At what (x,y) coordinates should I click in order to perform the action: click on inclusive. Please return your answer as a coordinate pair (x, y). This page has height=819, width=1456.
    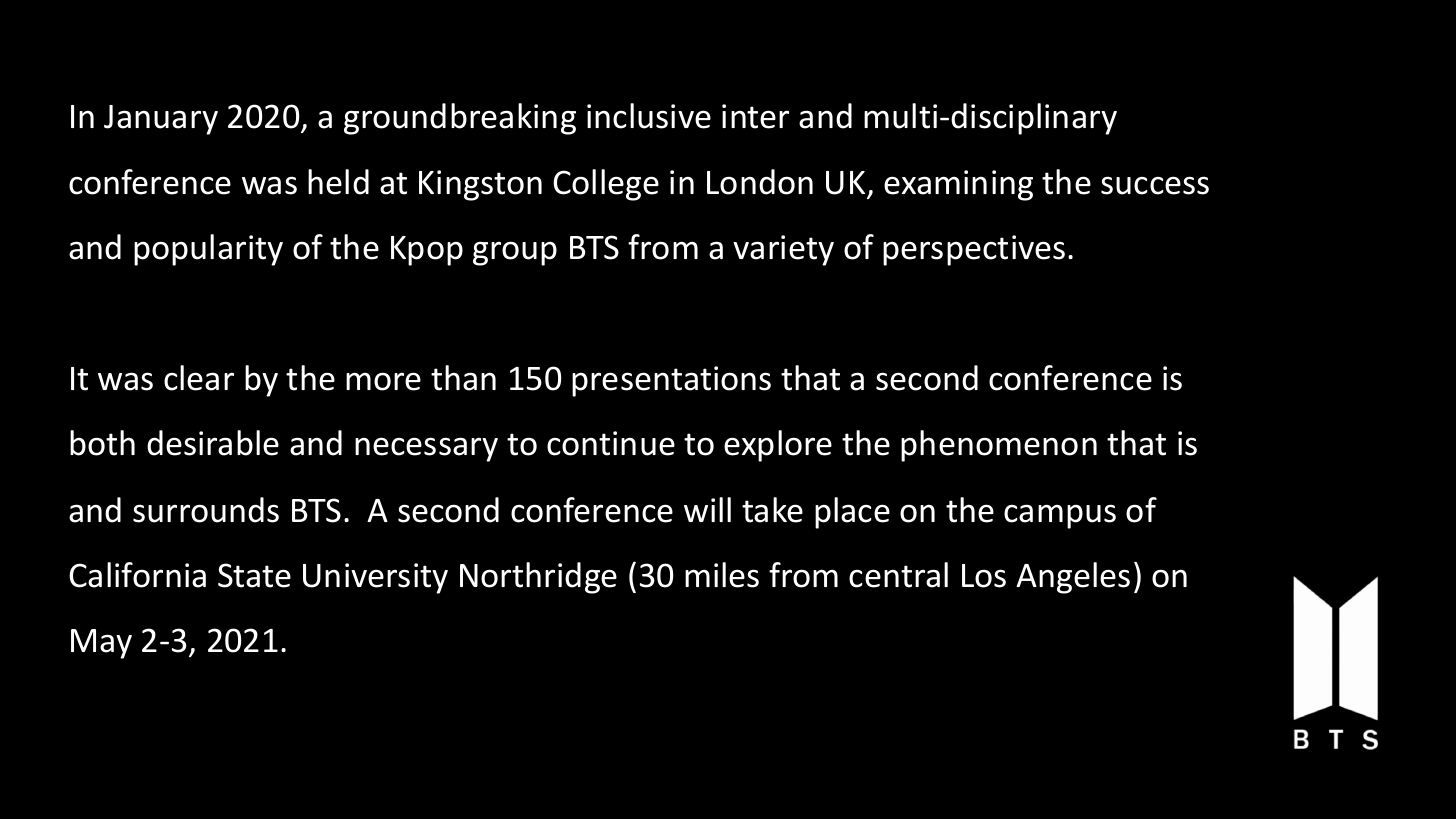
    Looking at the image, I should click on (649, 116).
